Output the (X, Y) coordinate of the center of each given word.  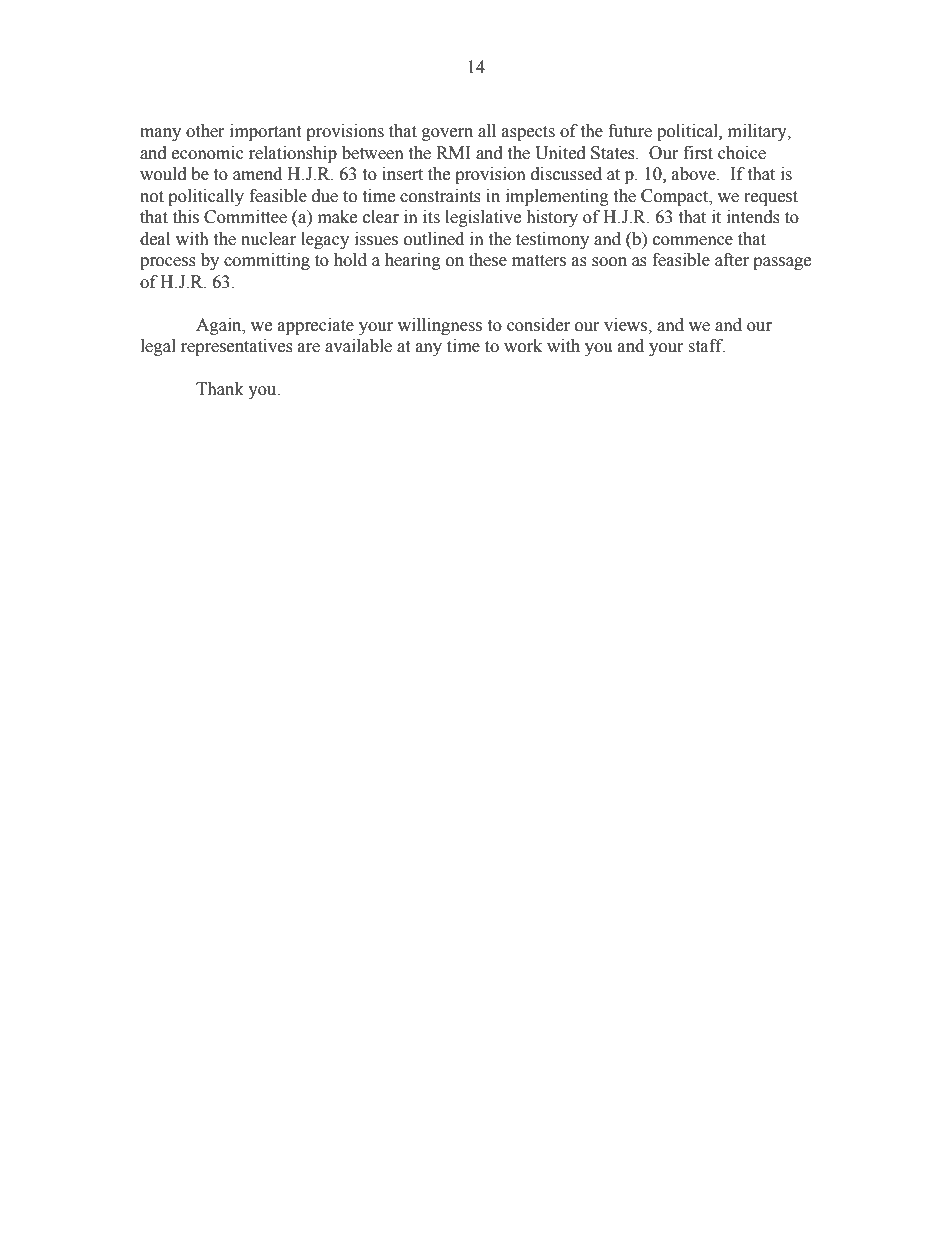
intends (753, 217)
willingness (440, 326)
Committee (245, 217)
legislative (483, 218)
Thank (220, 389)
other (205, 131)
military (758, 132)
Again (220, 326)
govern (447, 134)
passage (782, 263)
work (523, 346)
